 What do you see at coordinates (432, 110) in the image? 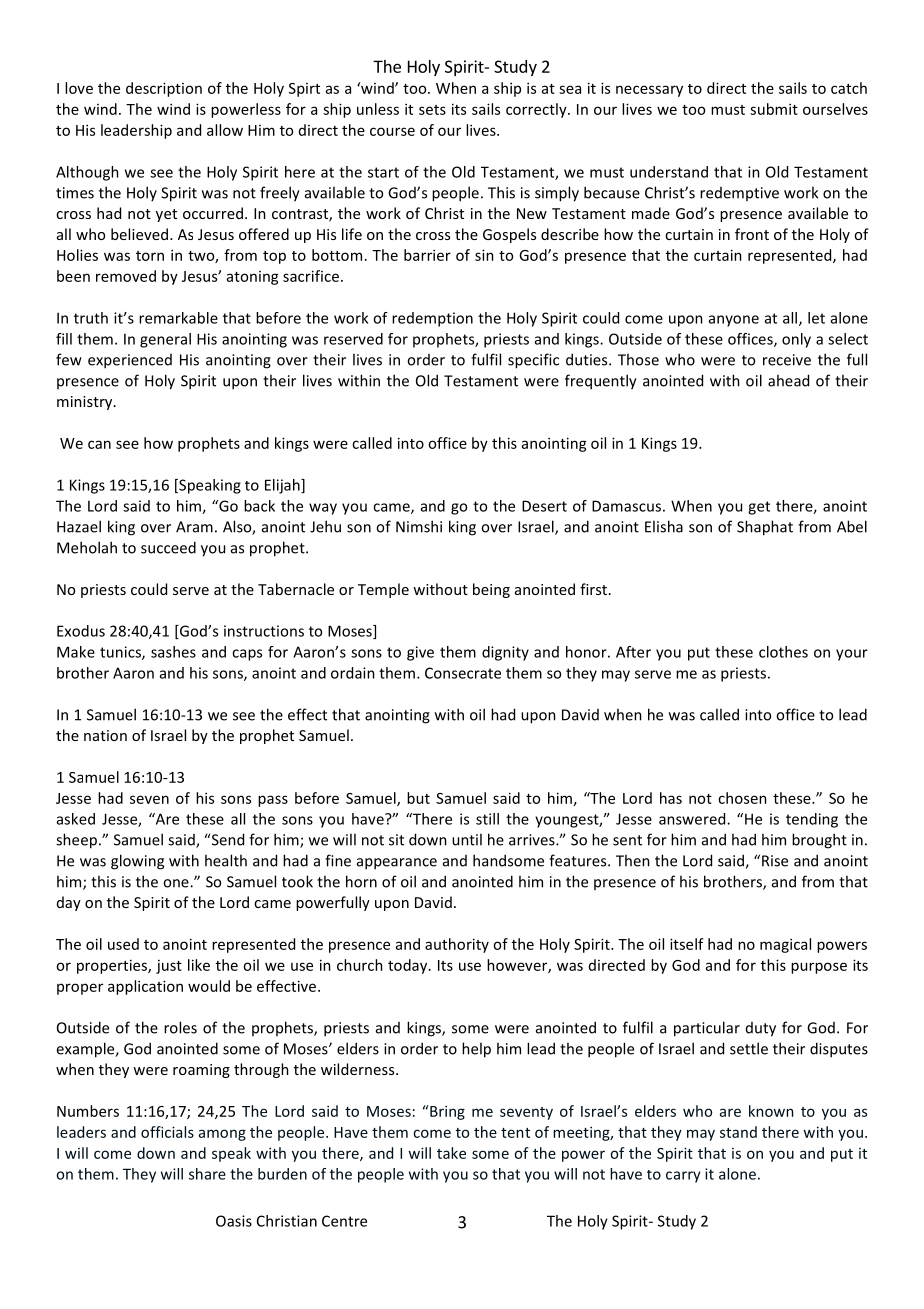
I see `sets` at bounding box center [432, 110].
